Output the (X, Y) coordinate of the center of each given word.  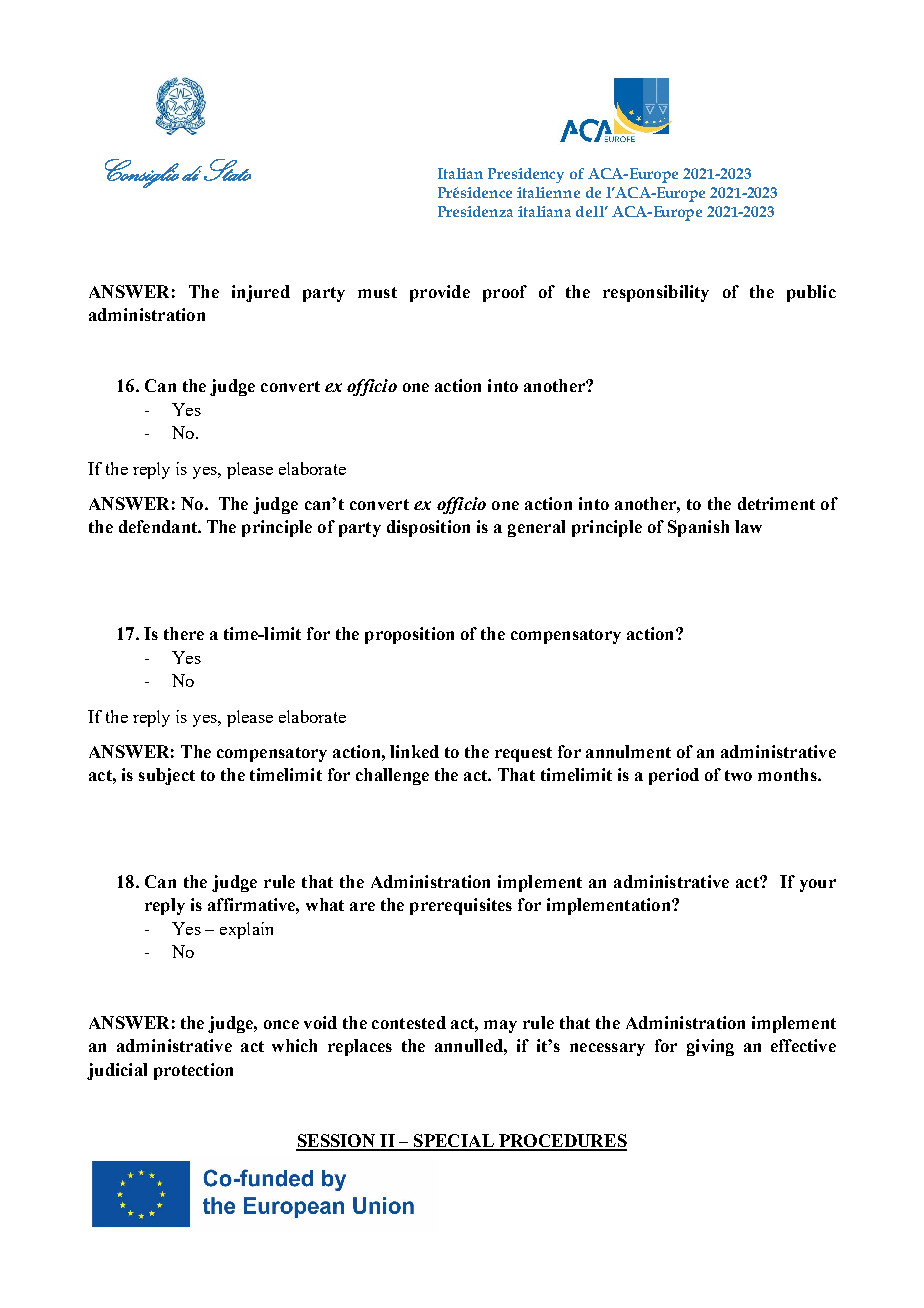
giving (710, 1047)
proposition (409, 635)
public (811, 293)
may (500, 1026)
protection (193, 1071)
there (184, 633)
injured (261, 293)
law (748, 526)
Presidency (526, 175)
